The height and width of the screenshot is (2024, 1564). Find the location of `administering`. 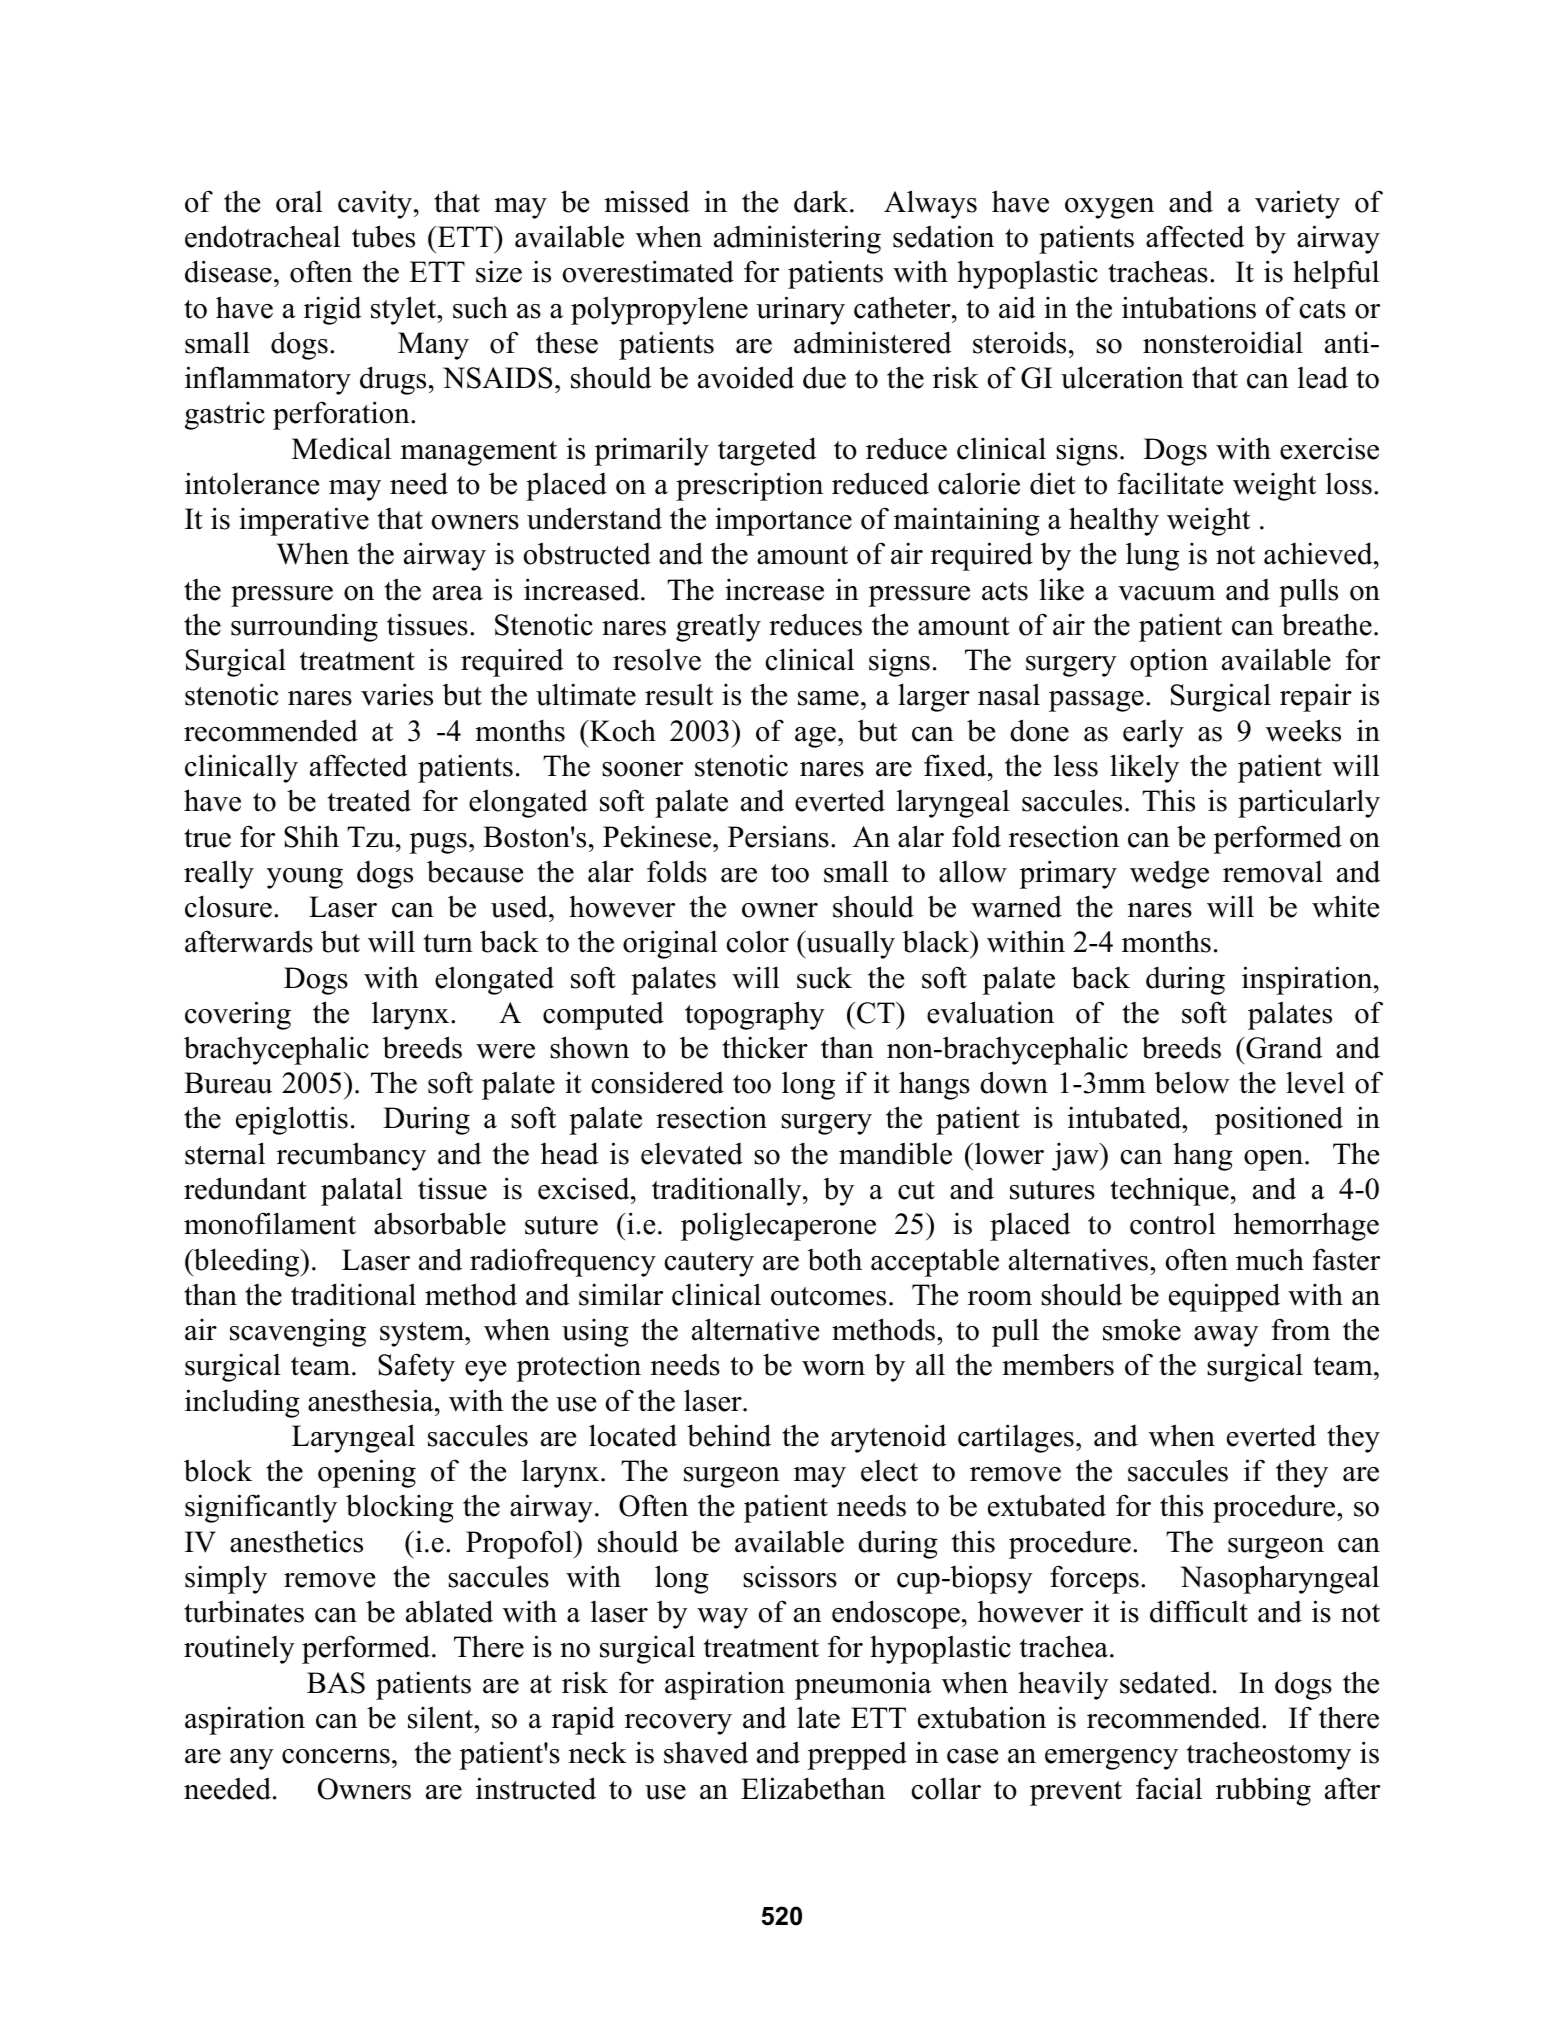

administering is located at coordinates (797, 239).
